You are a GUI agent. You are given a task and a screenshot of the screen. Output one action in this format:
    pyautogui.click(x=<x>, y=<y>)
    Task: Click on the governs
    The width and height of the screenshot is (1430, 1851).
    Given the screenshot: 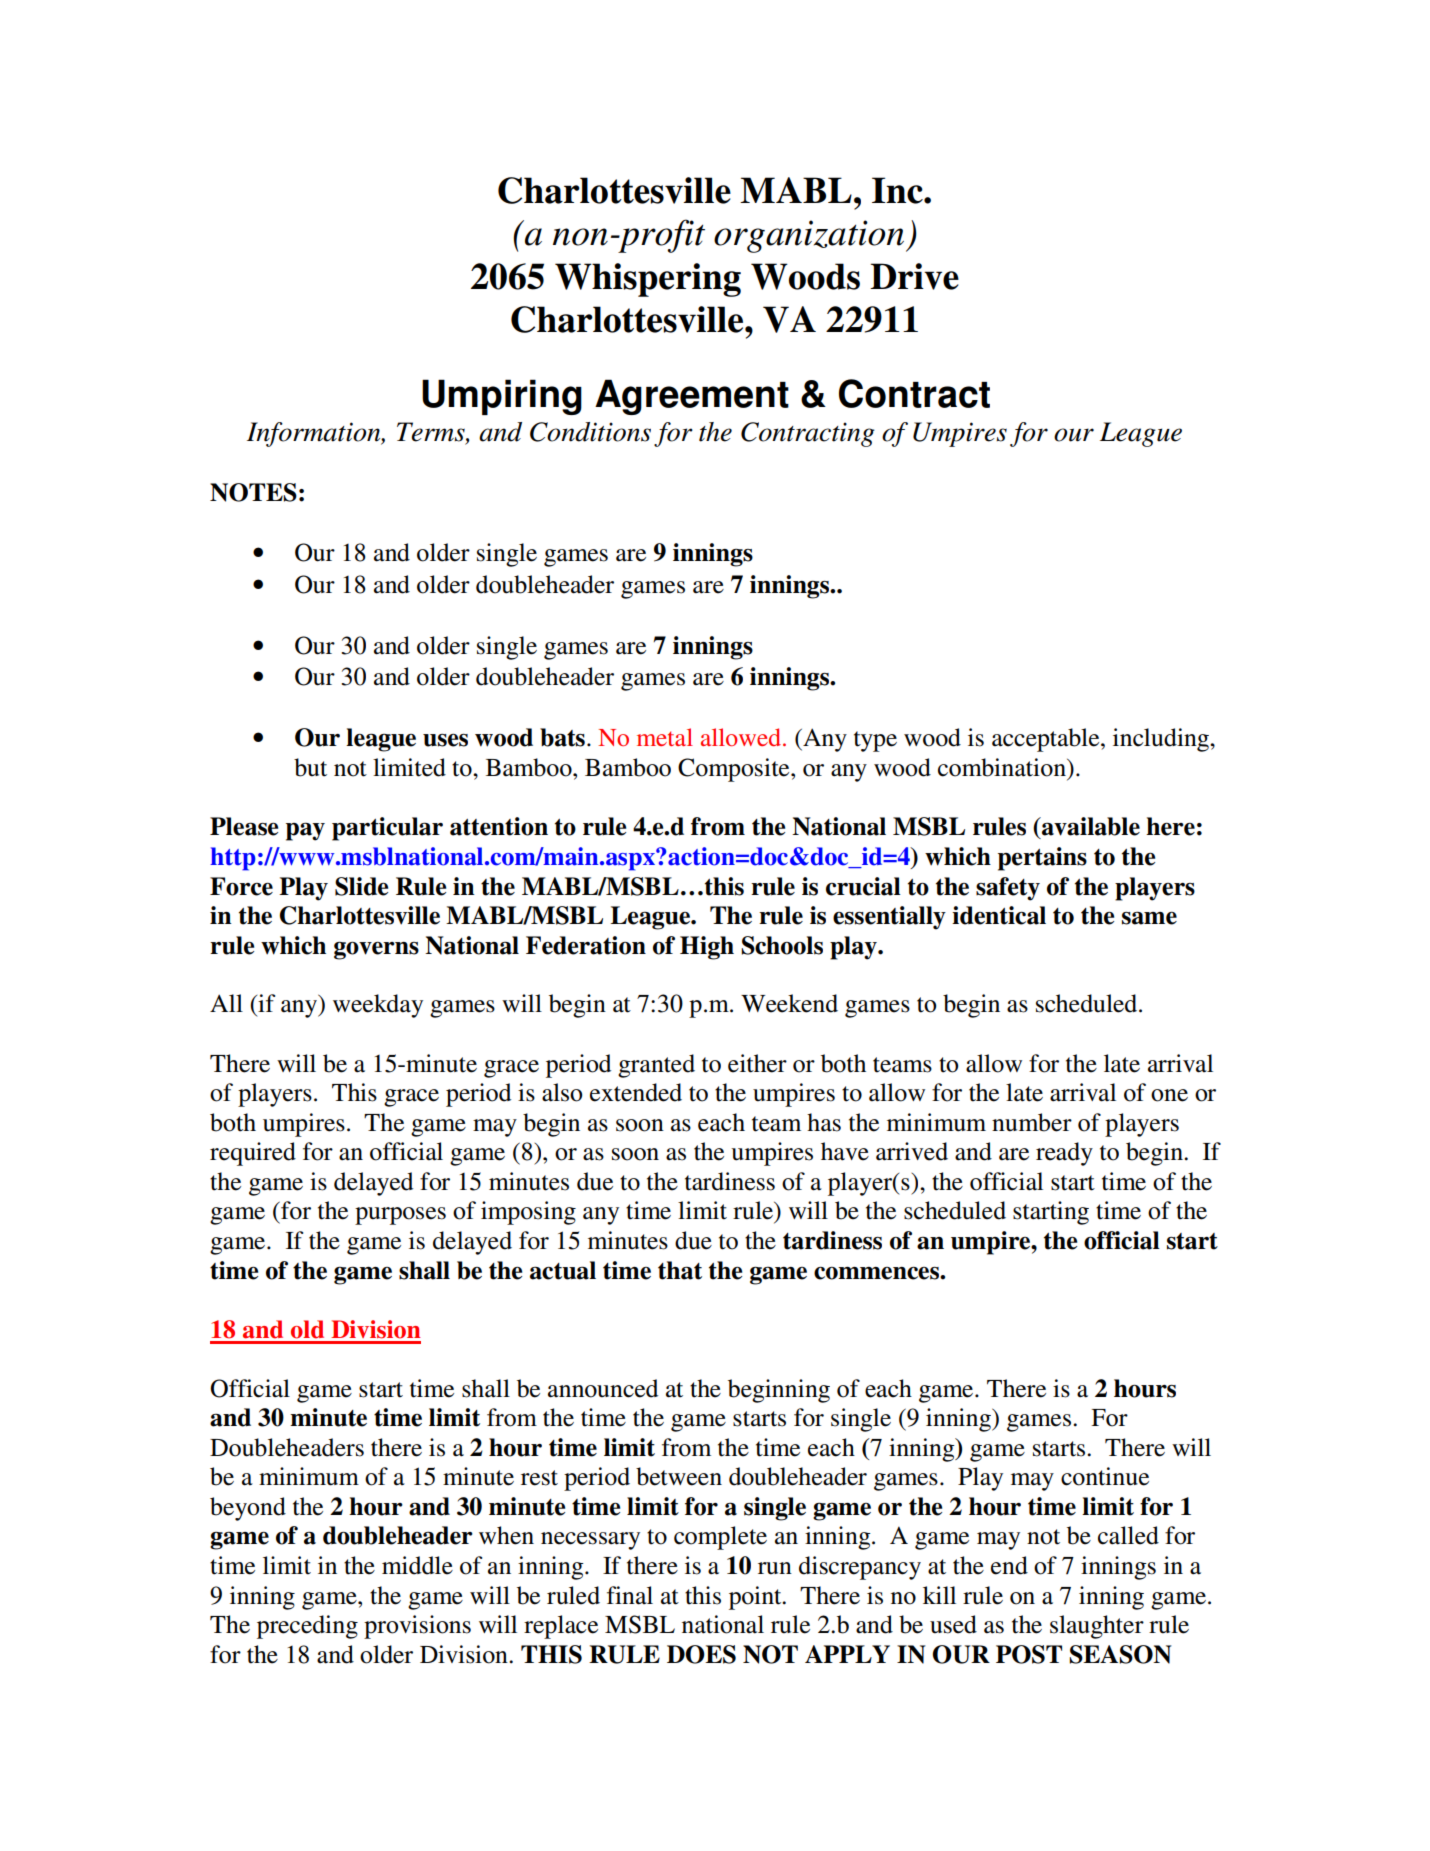 What is the action you would take?
    pyautogui.click(x=376, y=950)
